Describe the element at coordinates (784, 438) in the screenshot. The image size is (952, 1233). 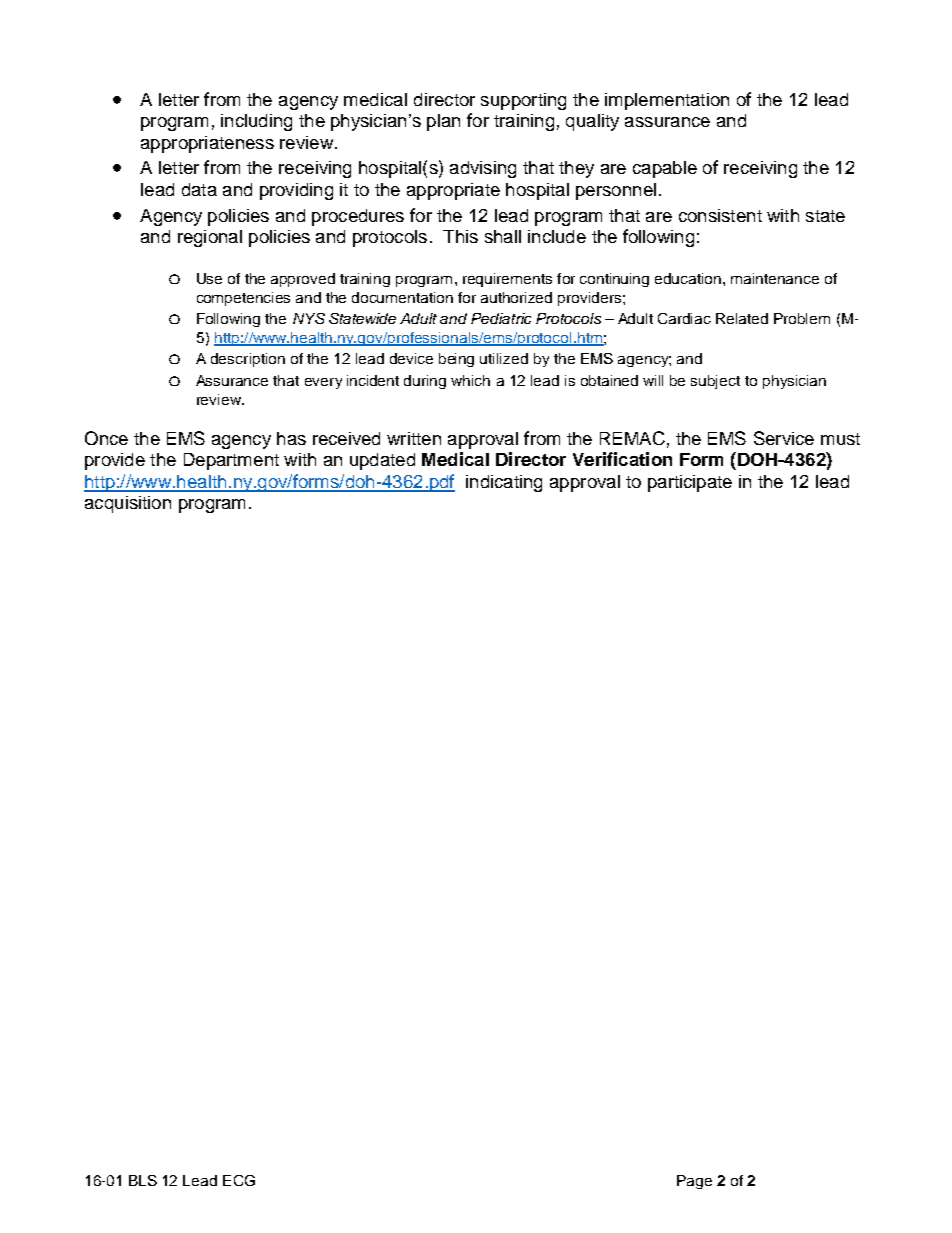
I see `Service` at that location.
